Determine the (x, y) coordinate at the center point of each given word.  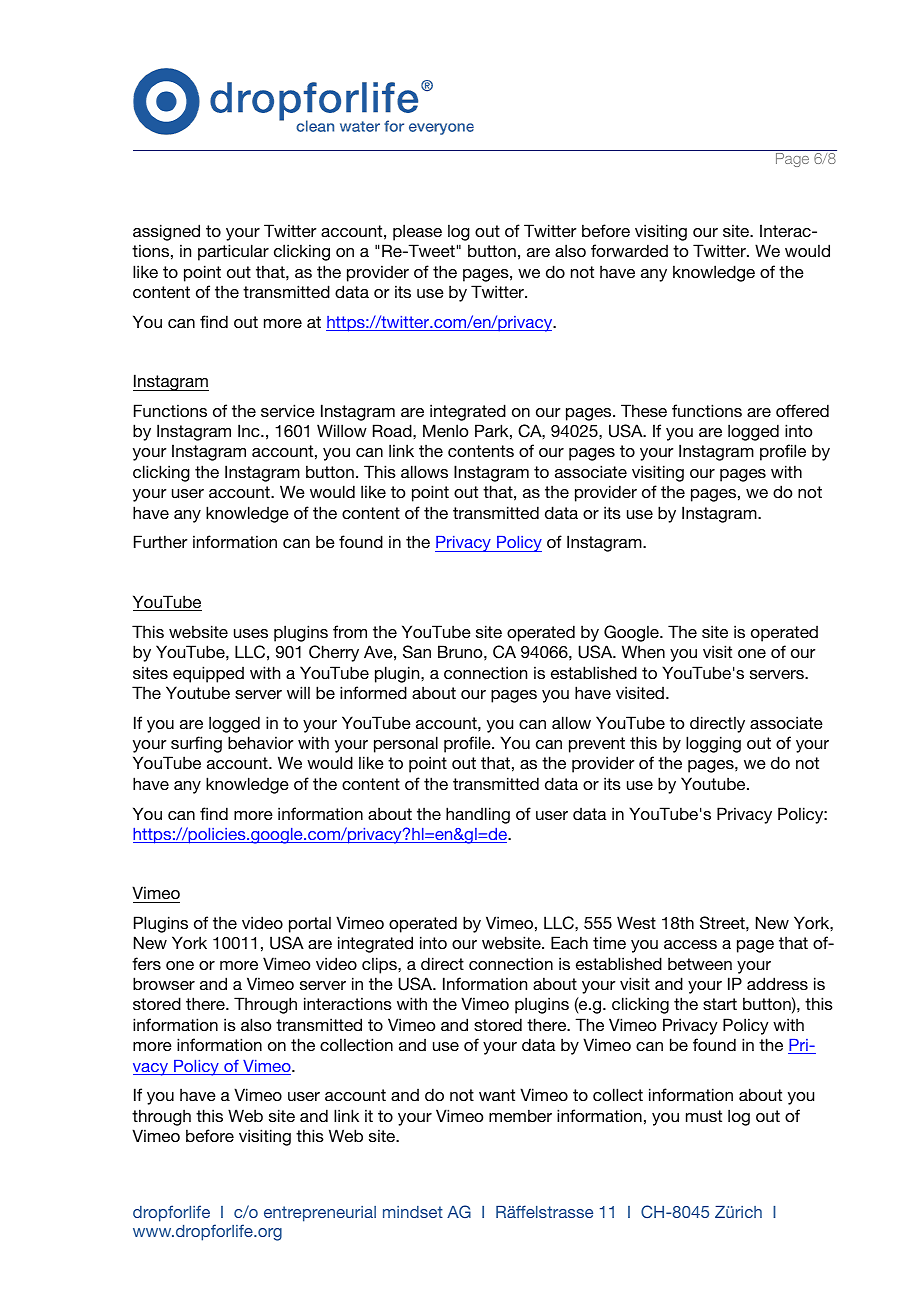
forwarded (629, 250)
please (417, 232)
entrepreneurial (320, 1214)
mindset (413, 1212)
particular (233, 252)
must (704, 1116)
